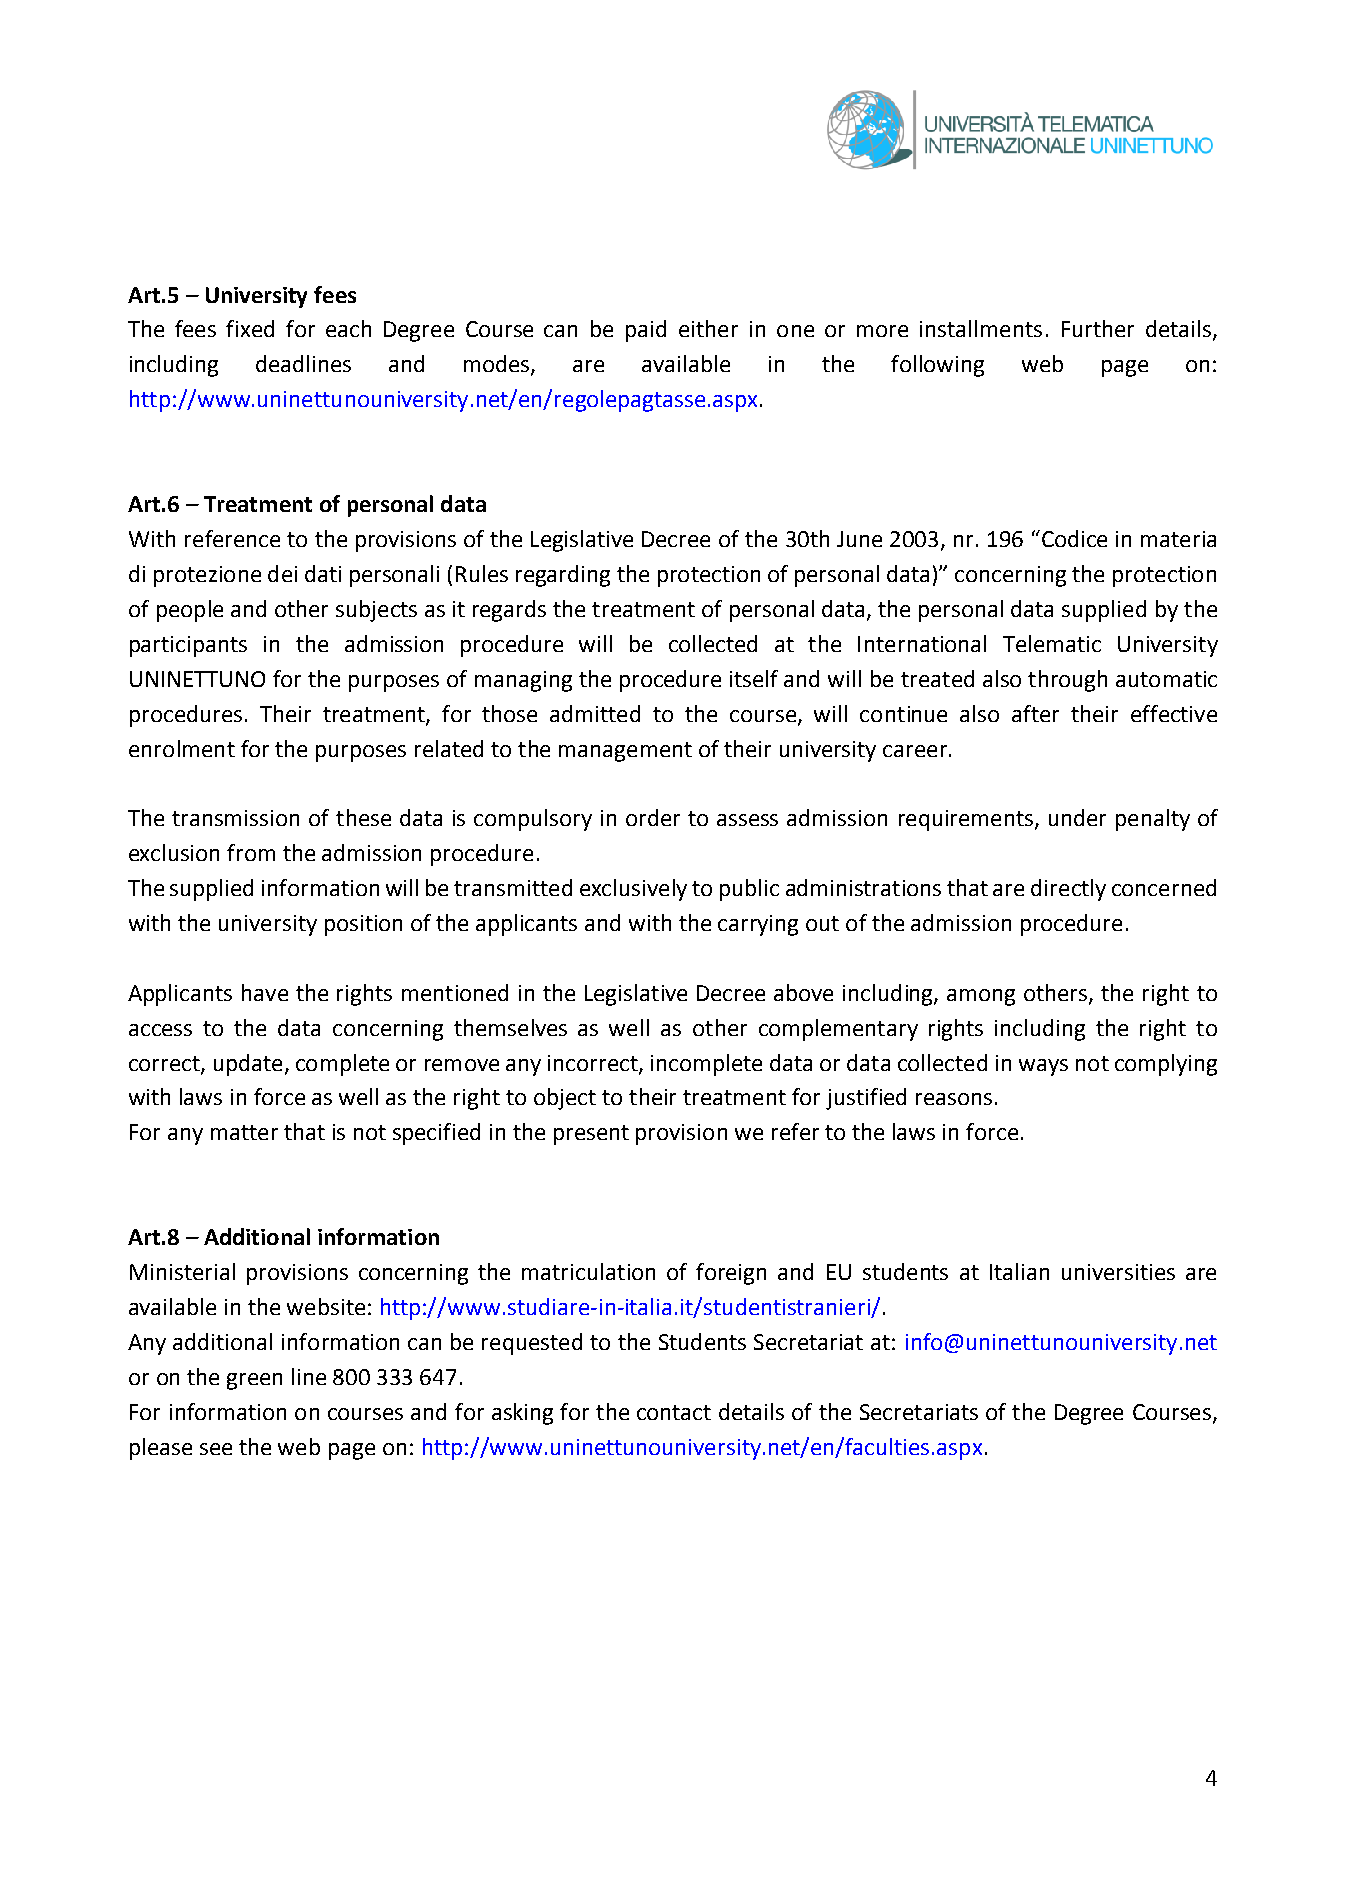  What do you see at coordinates (563, 576) in the screenshot?
I see `regarding` at bounding box center [563, 576].
